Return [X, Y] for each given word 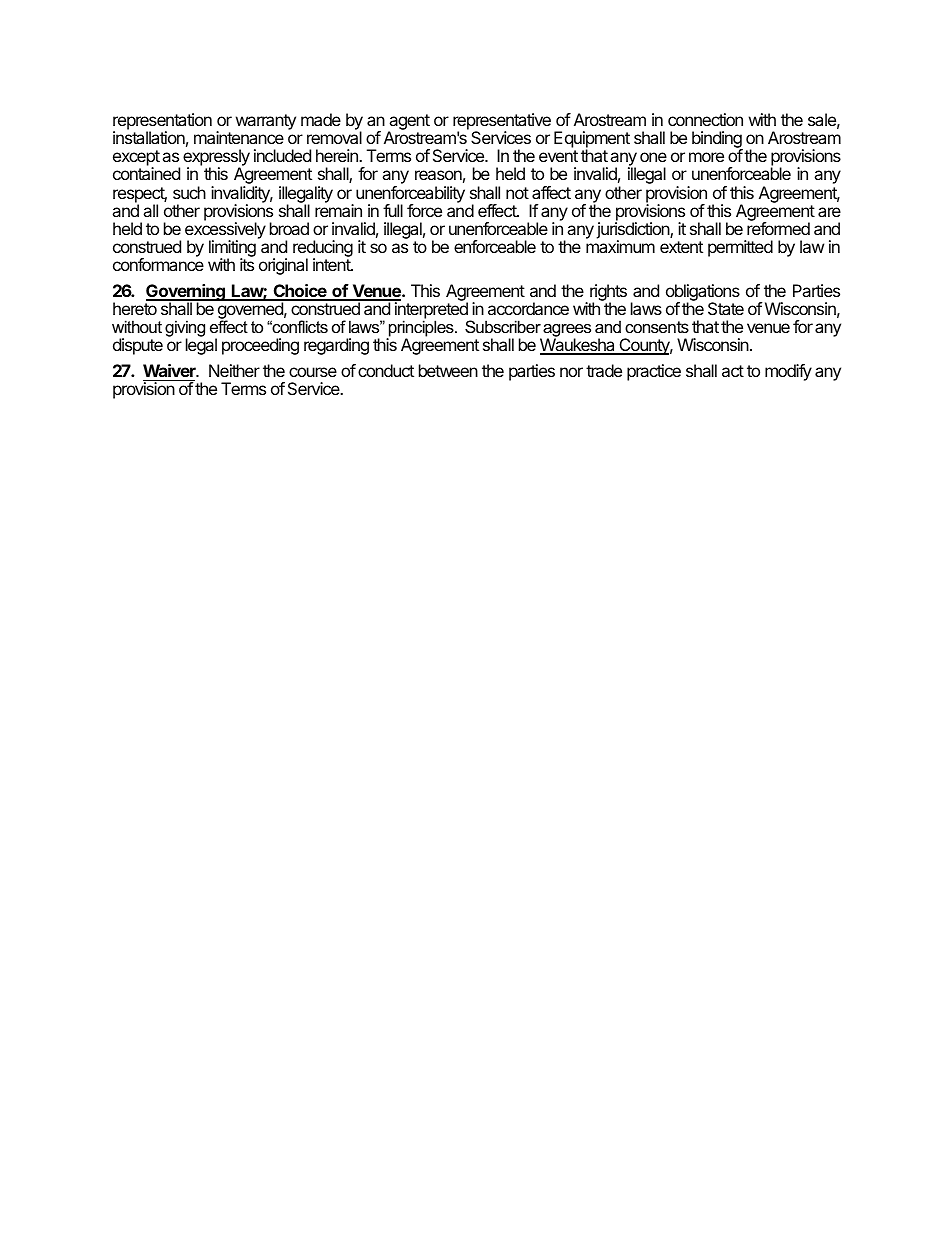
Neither [234, 370]
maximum [620, 245]
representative [502, 123]
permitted [740, 248]
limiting [232, 249]
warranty [266, 122]
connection [705, 119]
